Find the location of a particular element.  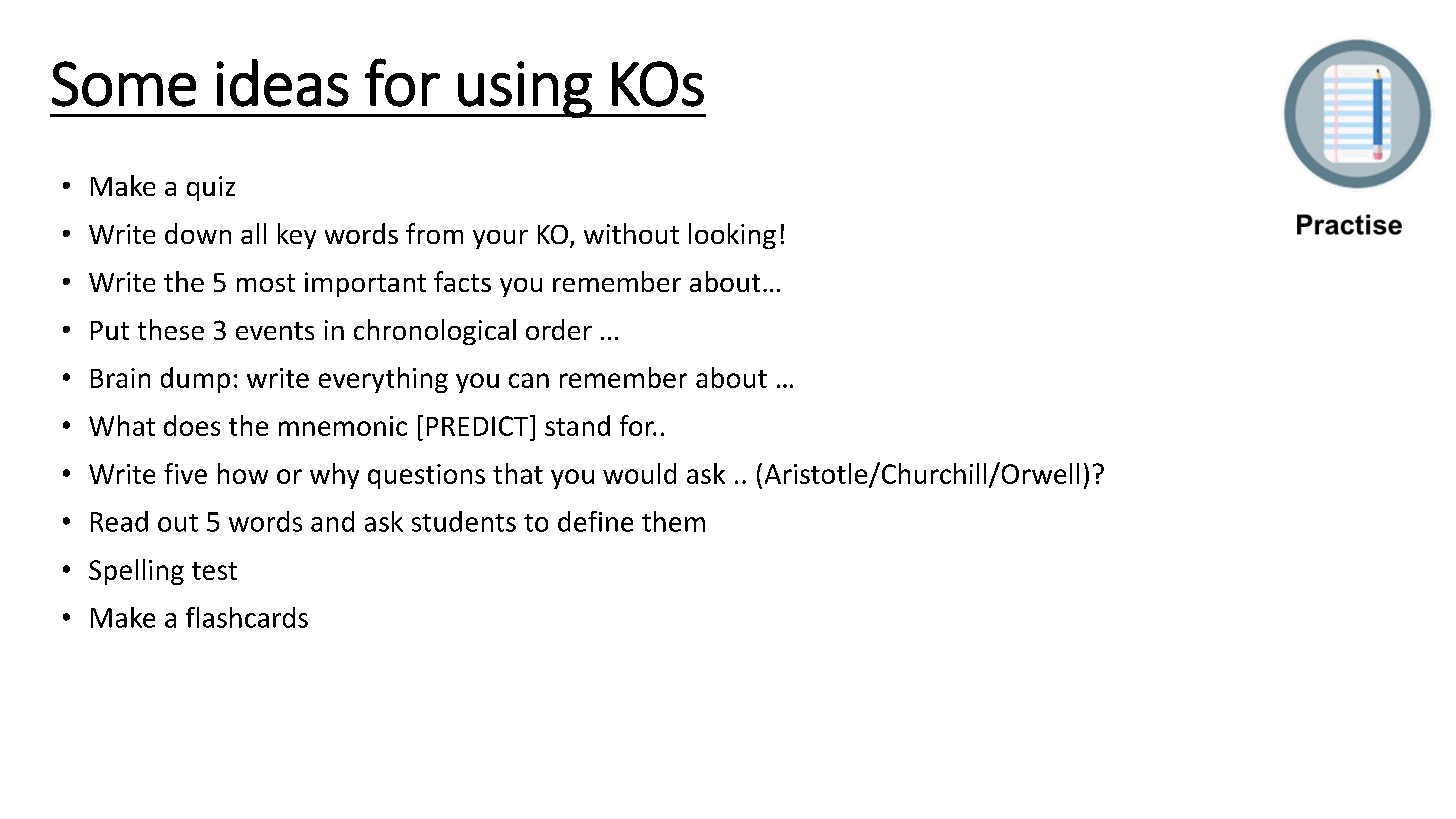

Some is located at coordinates (124, 84).
